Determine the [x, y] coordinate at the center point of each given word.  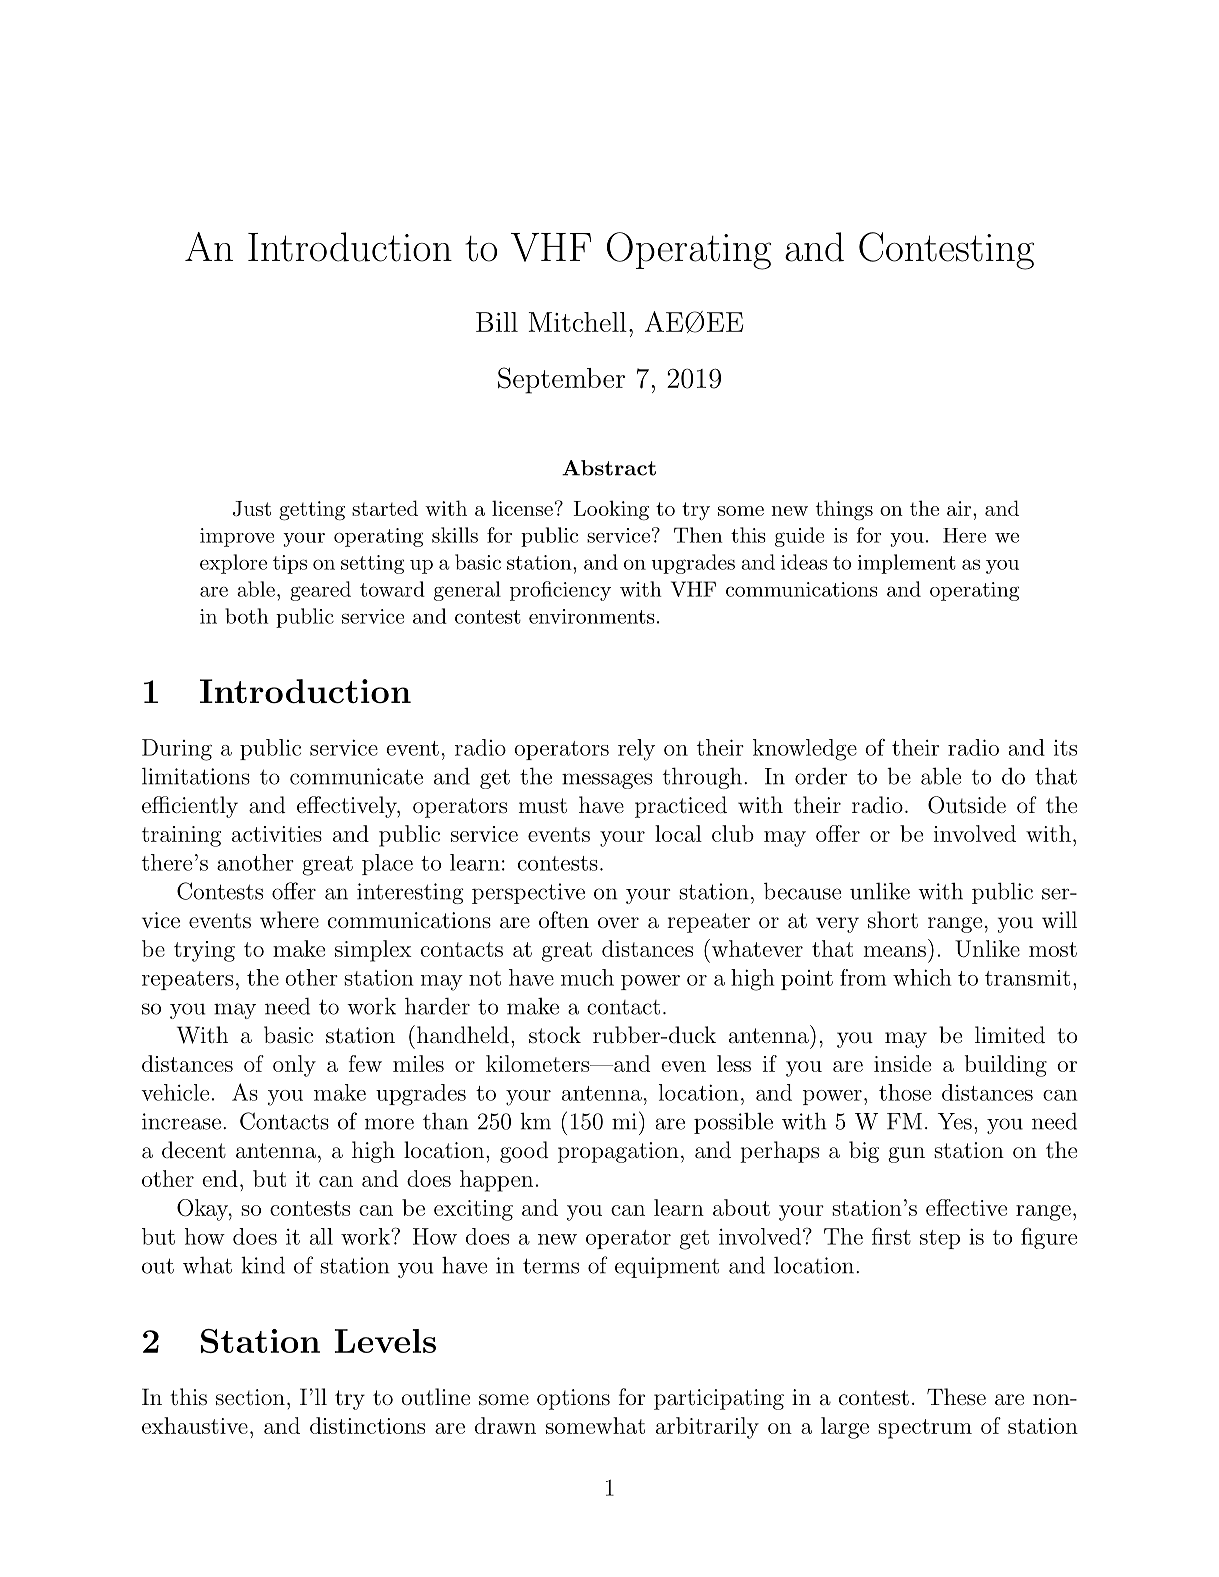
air [959, 508]
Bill [497, 322]
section [250, 1397]
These [956, 1397]
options [573, 1399]
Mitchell [578, 322]
